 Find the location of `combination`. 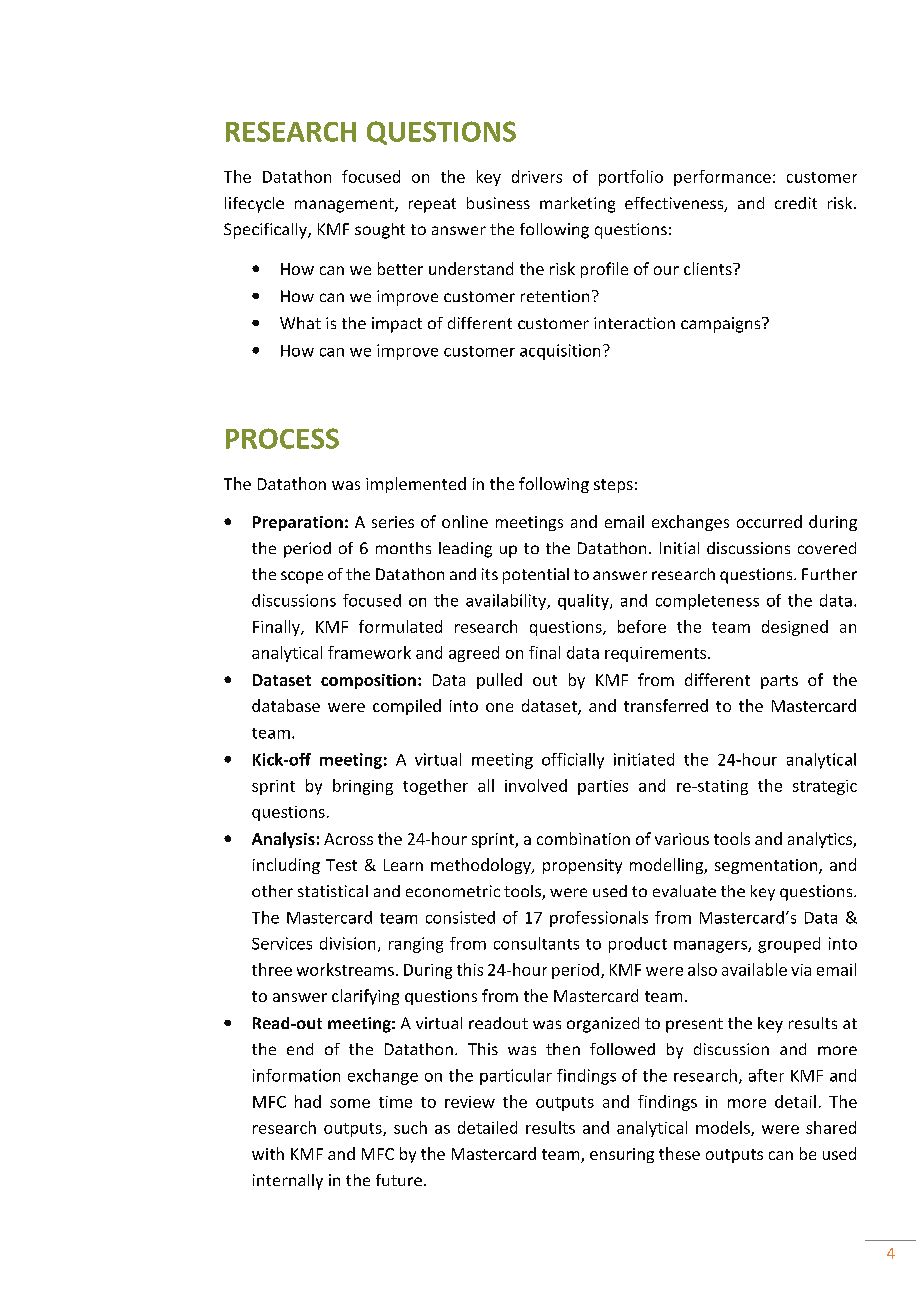

combination is located at coordinates (583, 838).
